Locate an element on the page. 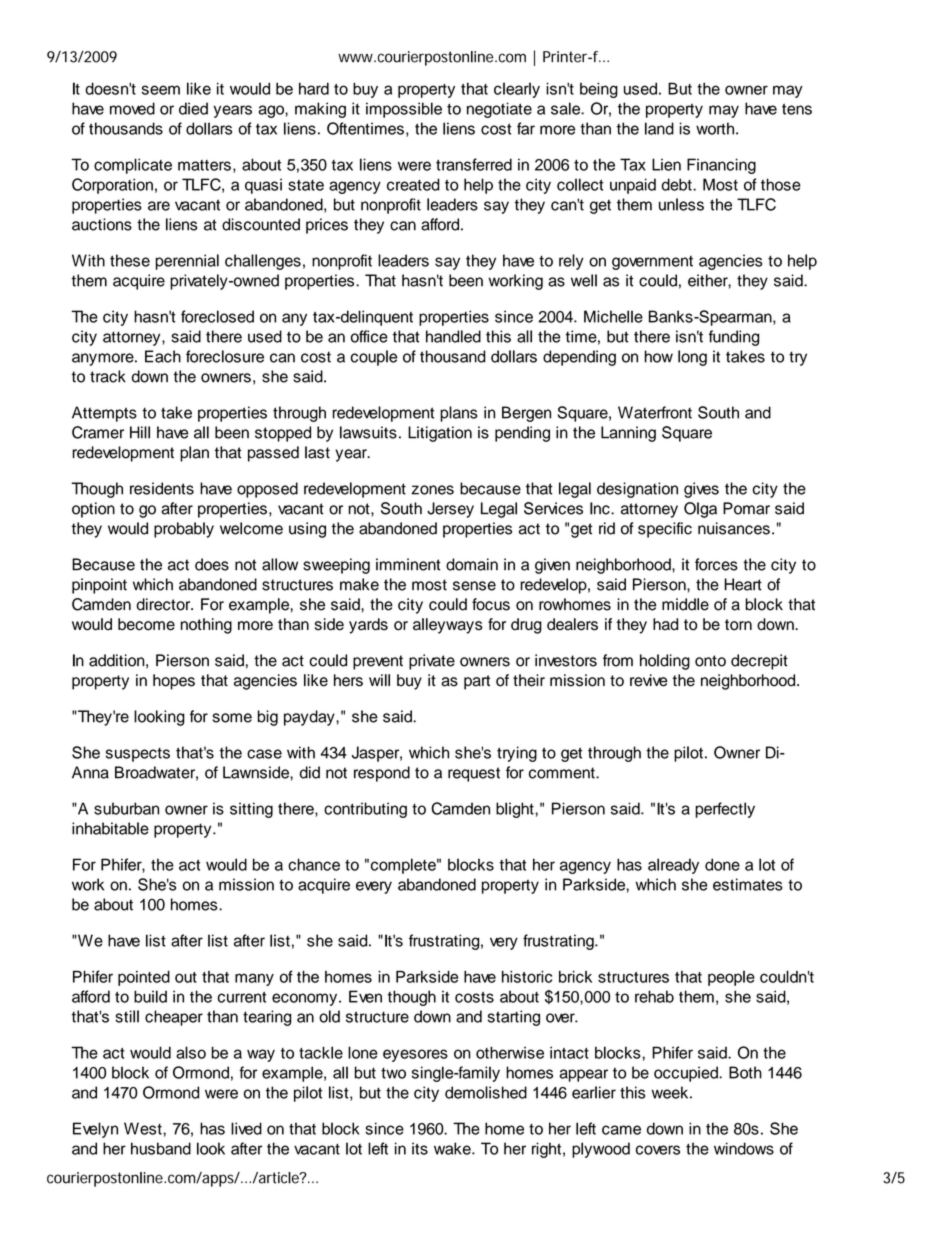  suspects is located at coordinates (138, 755).
